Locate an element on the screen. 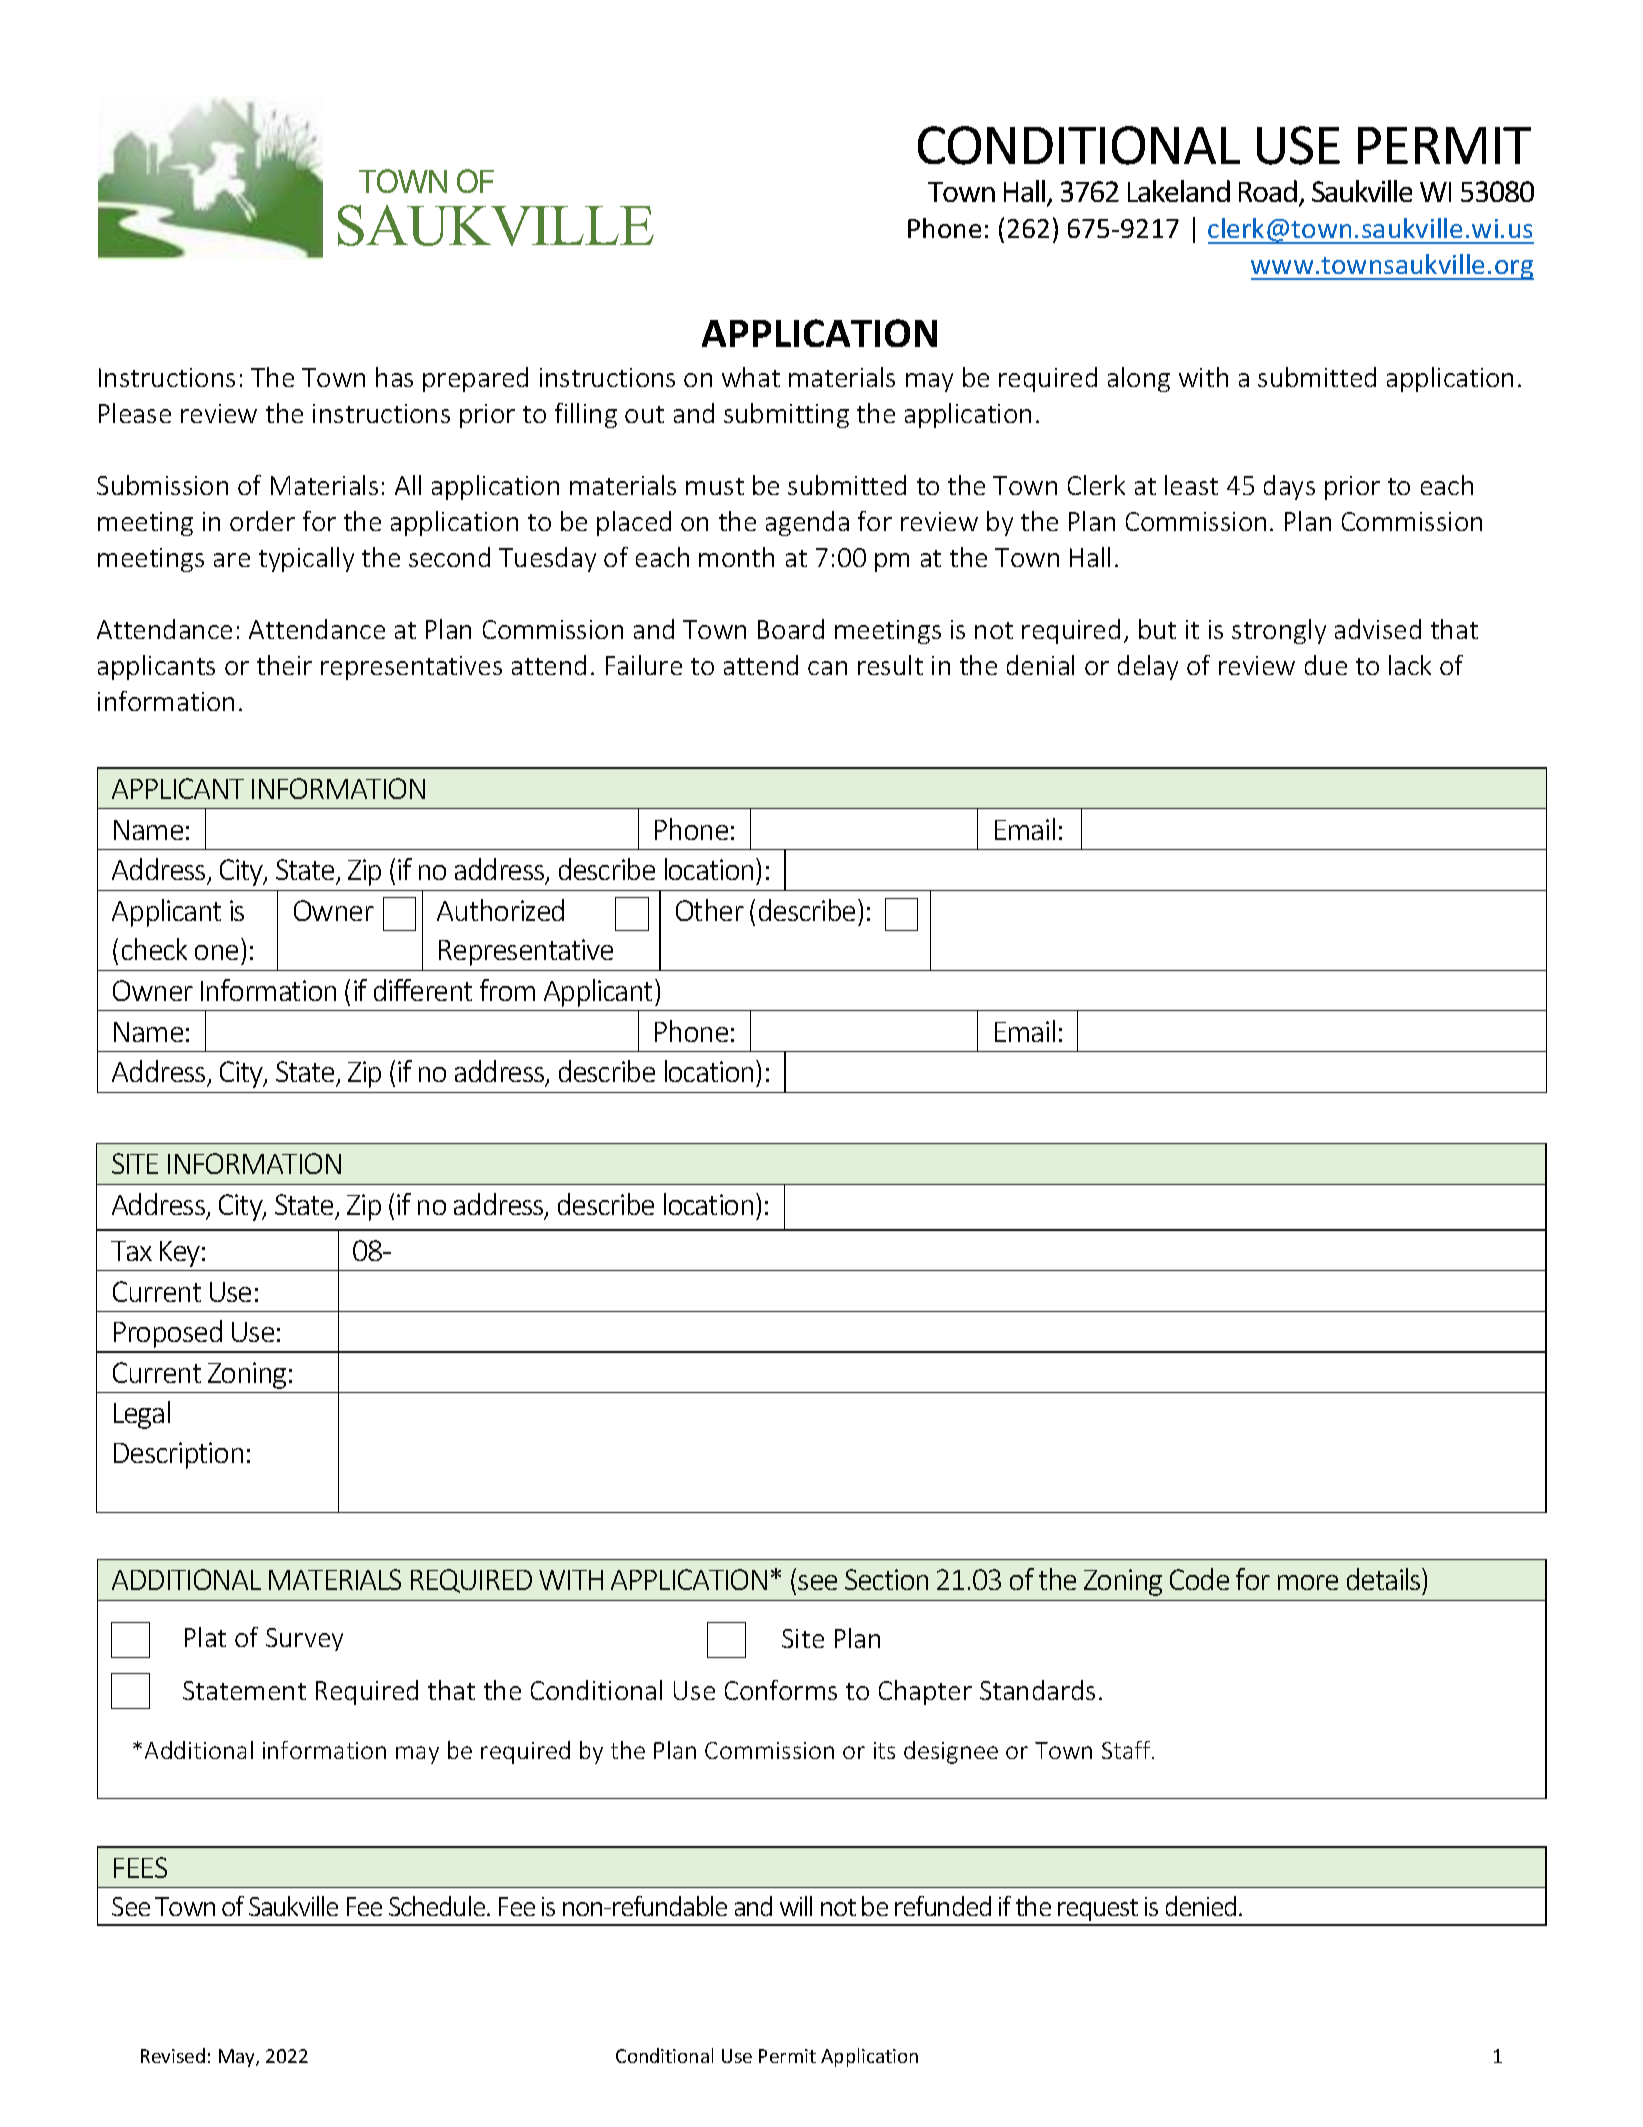 This screenshot has height=2127, width=1643. different is located at coordinates (423, 990).
